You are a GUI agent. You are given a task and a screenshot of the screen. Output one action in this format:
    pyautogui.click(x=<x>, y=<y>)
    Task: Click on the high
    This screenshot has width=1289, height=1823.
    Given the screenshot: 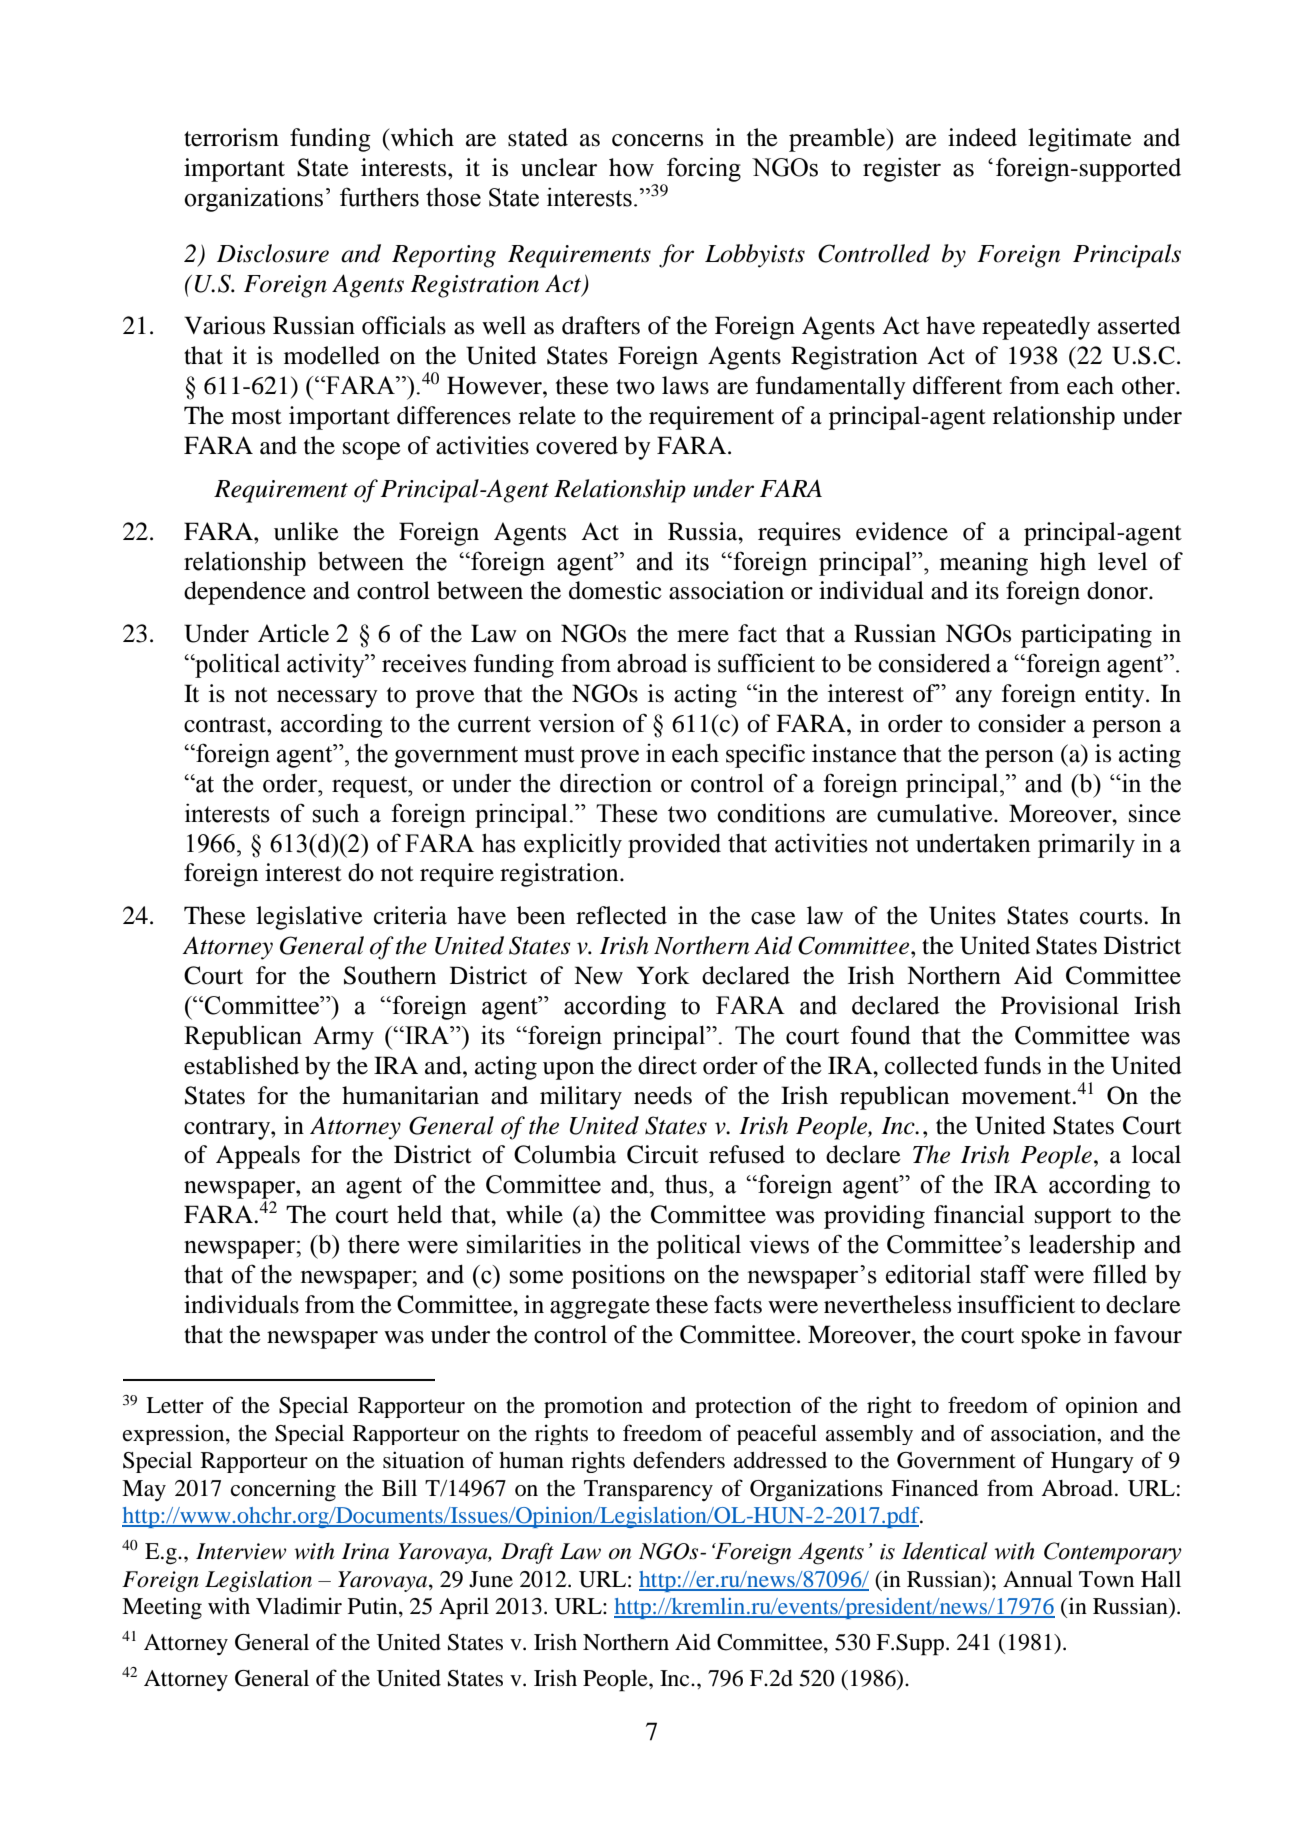 What is the action you would take?
    pyautogui.click(x=1063, y=564)
